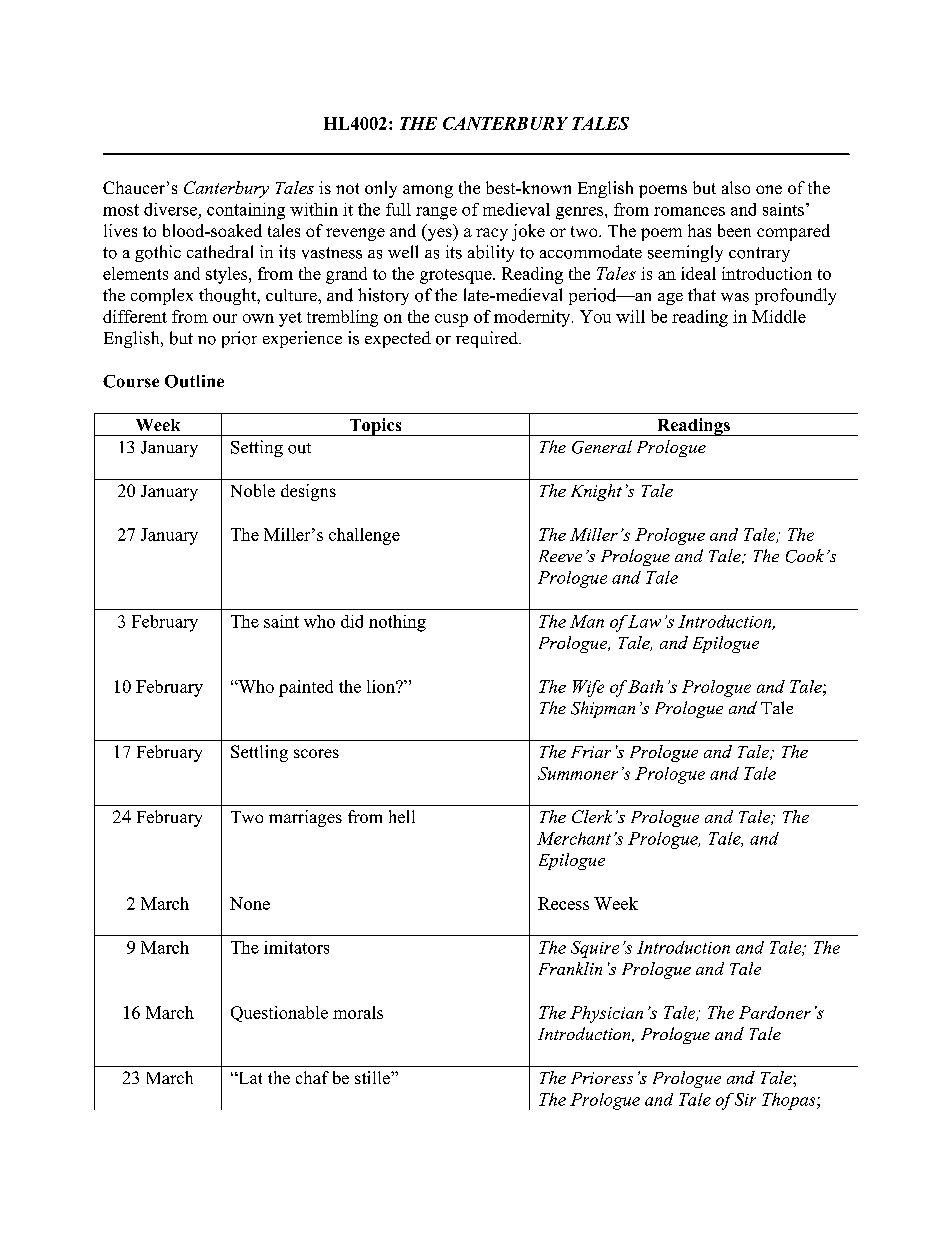 The width and height of the screenshot is (952, 1233). I want to click on range, so click(436, 213).
